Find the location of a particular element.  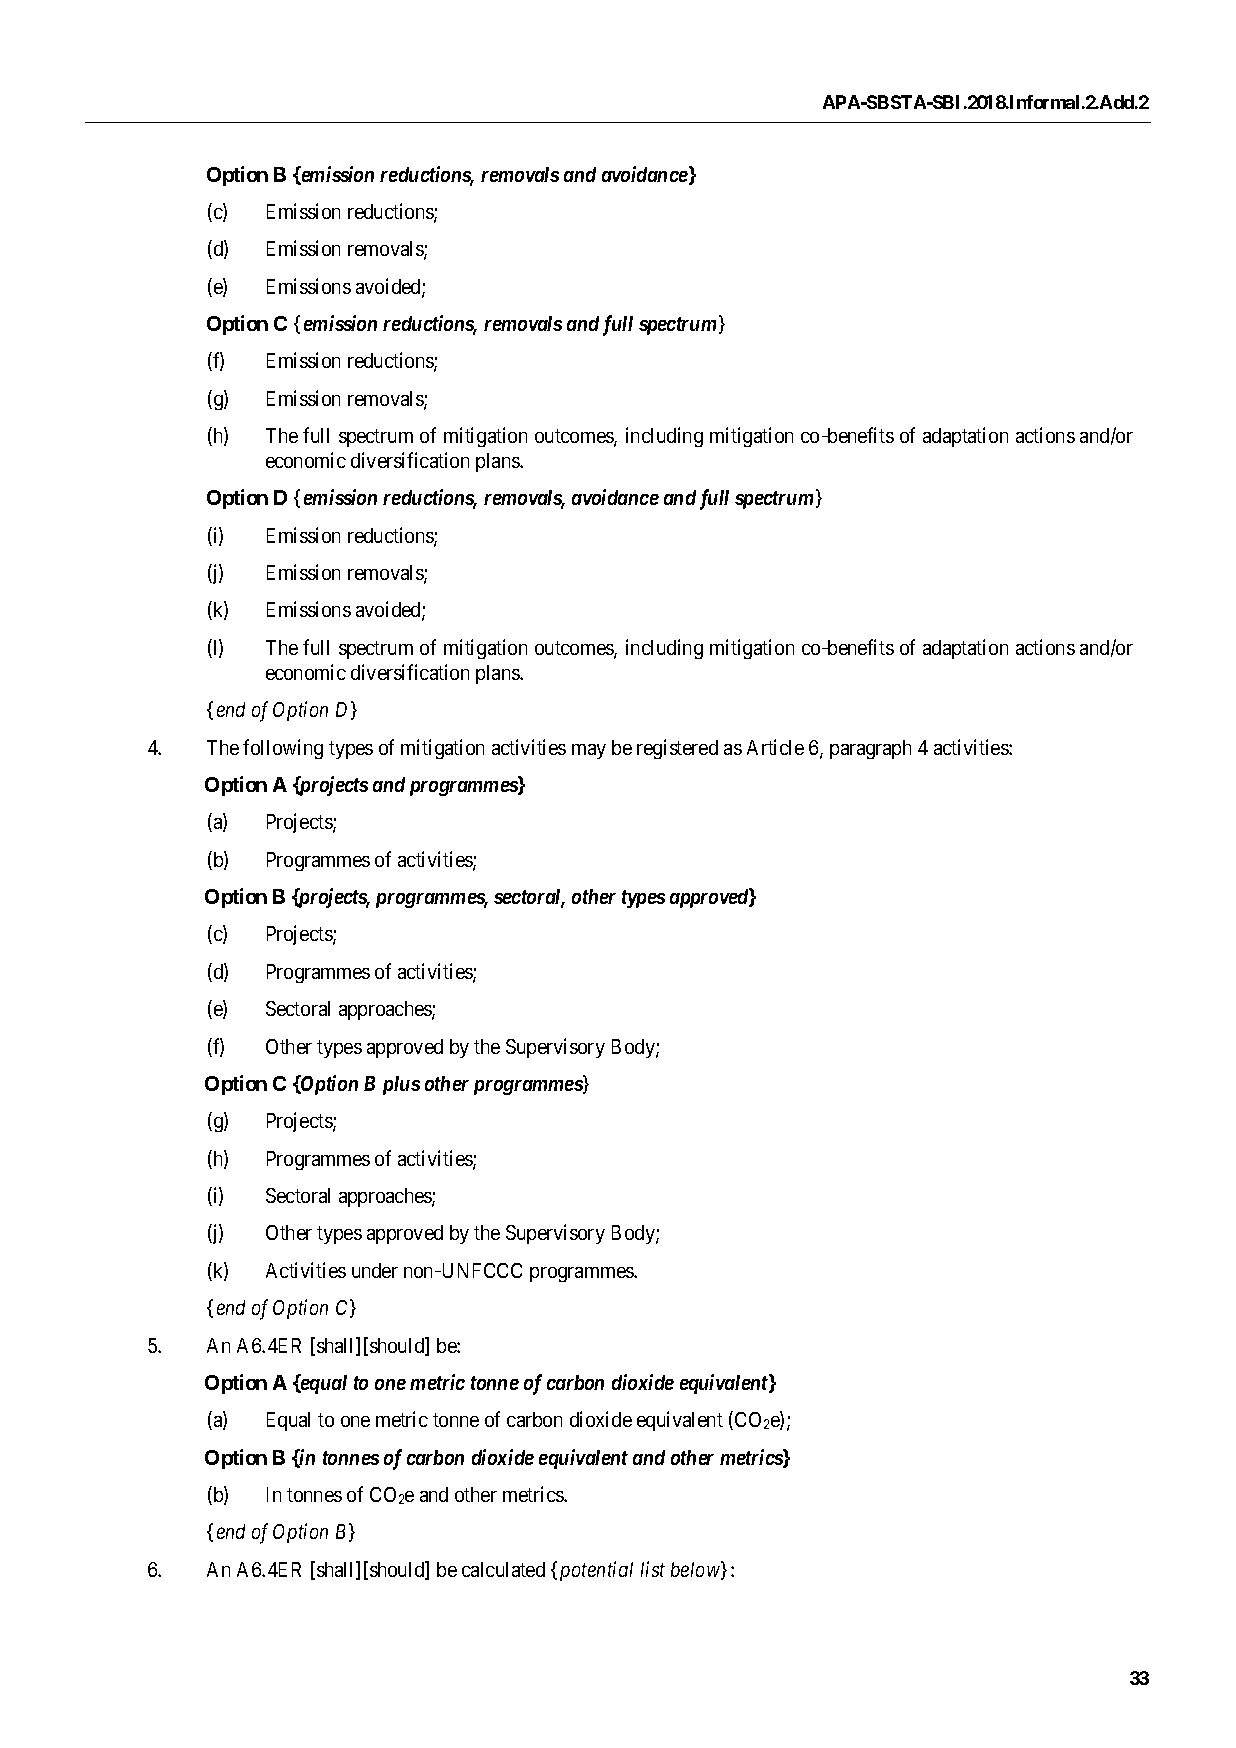

list is located at coordinates (653, 1569).
